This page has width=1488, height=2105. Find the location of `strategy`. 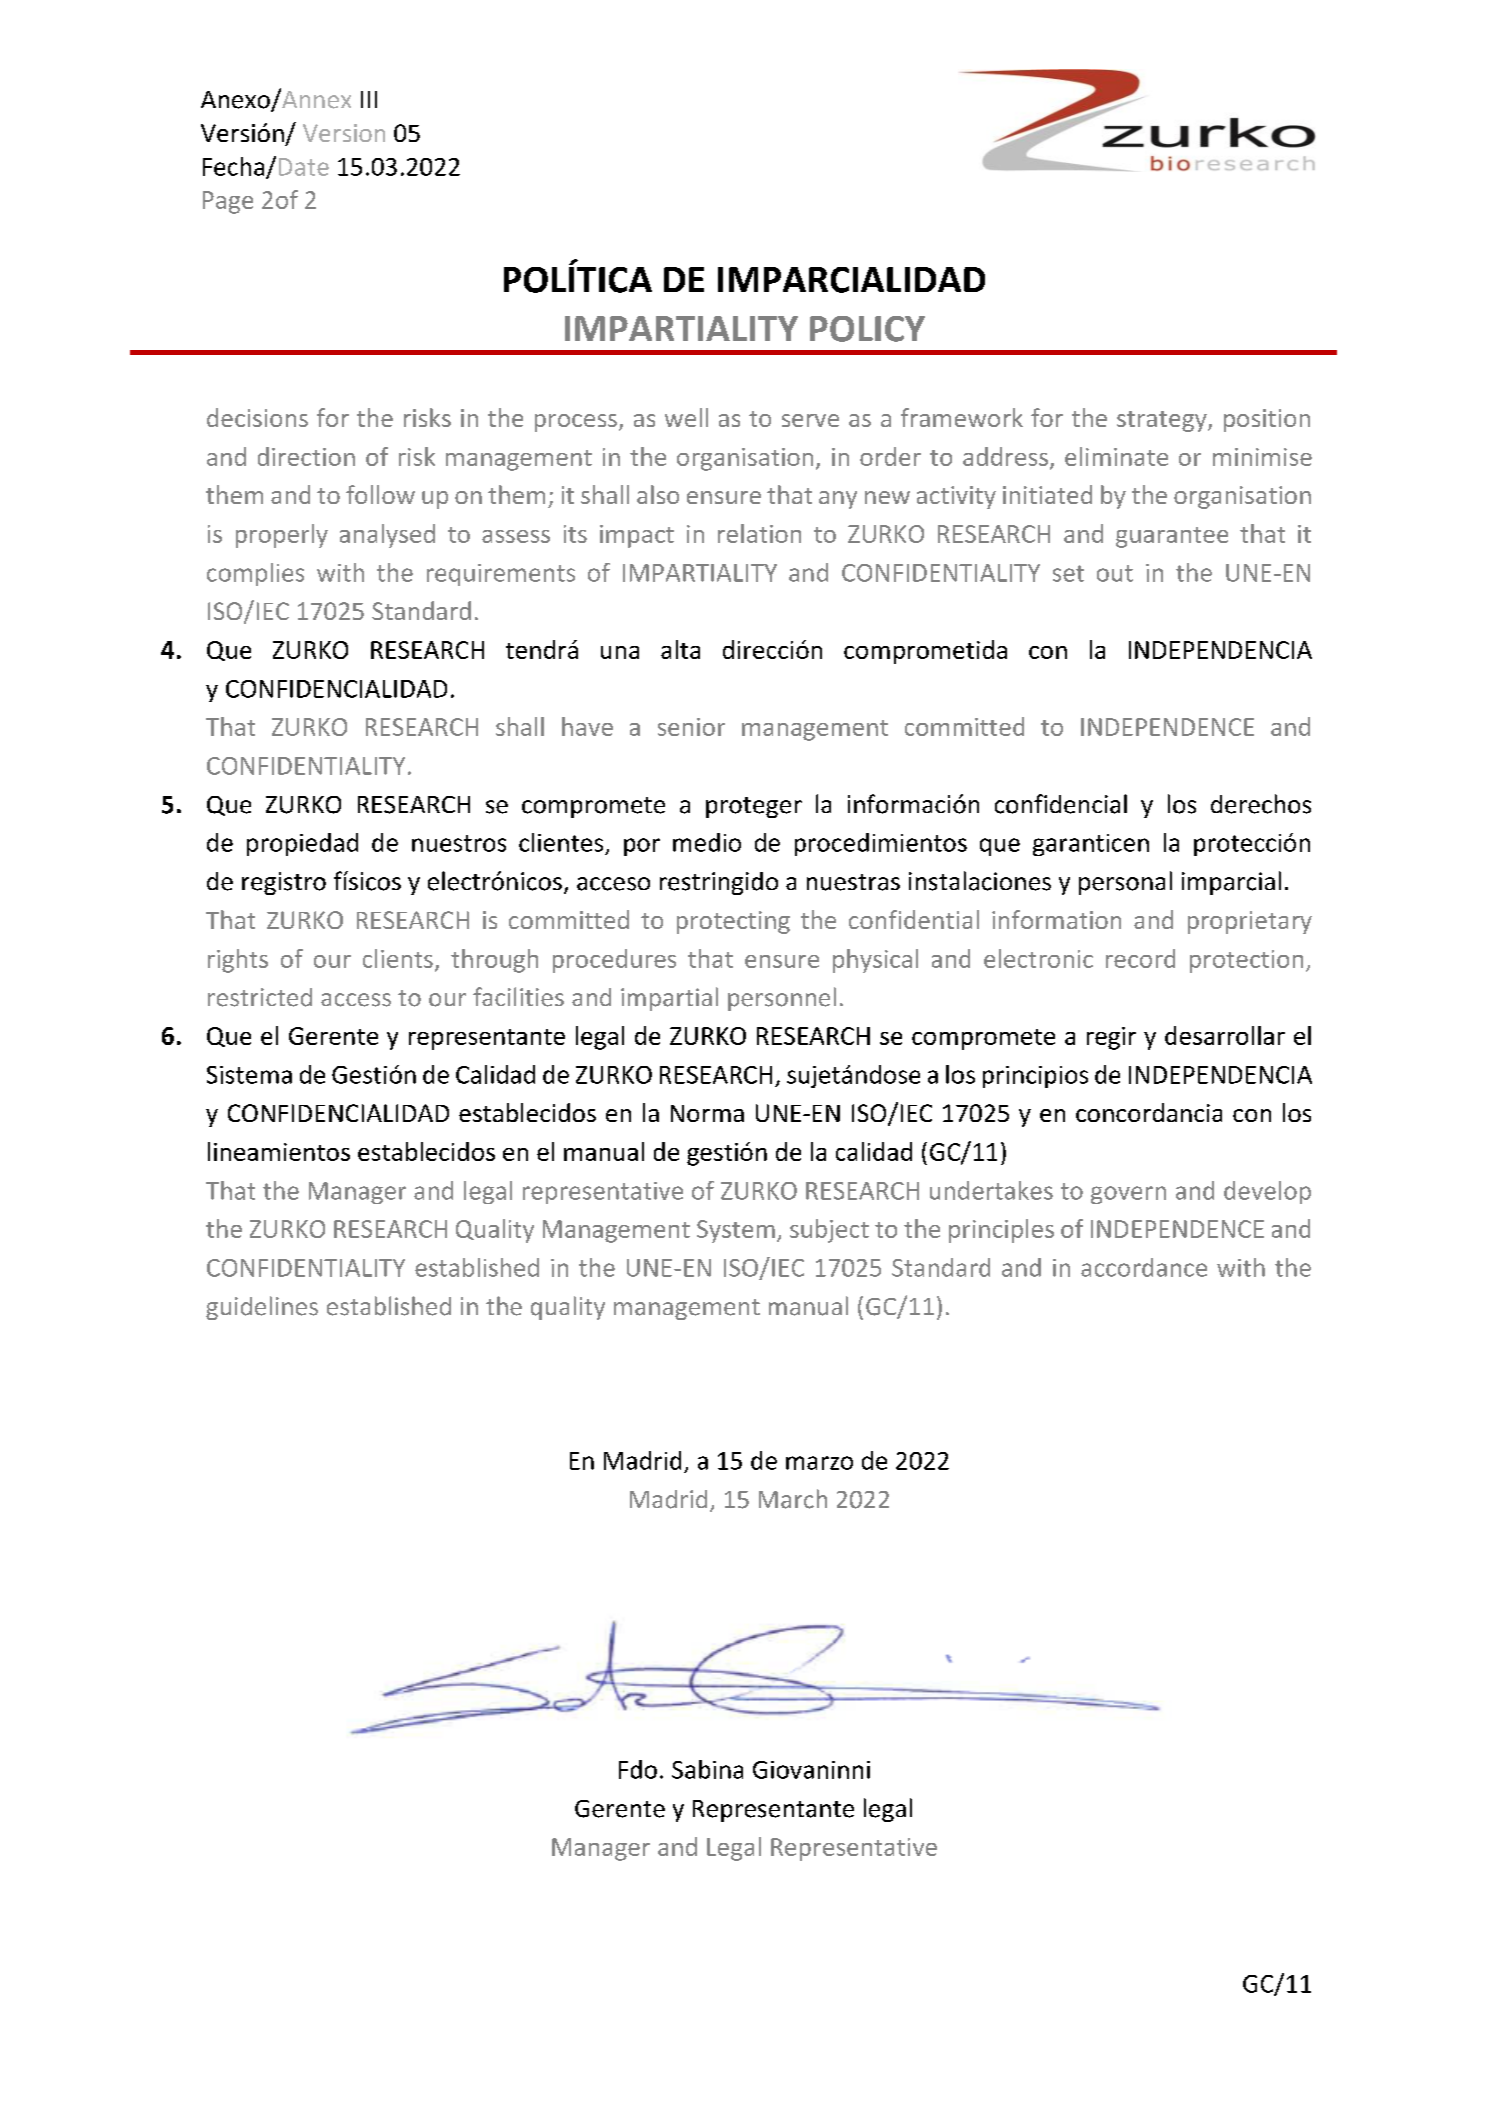

strategy is located at coordinates (1163, 421).
